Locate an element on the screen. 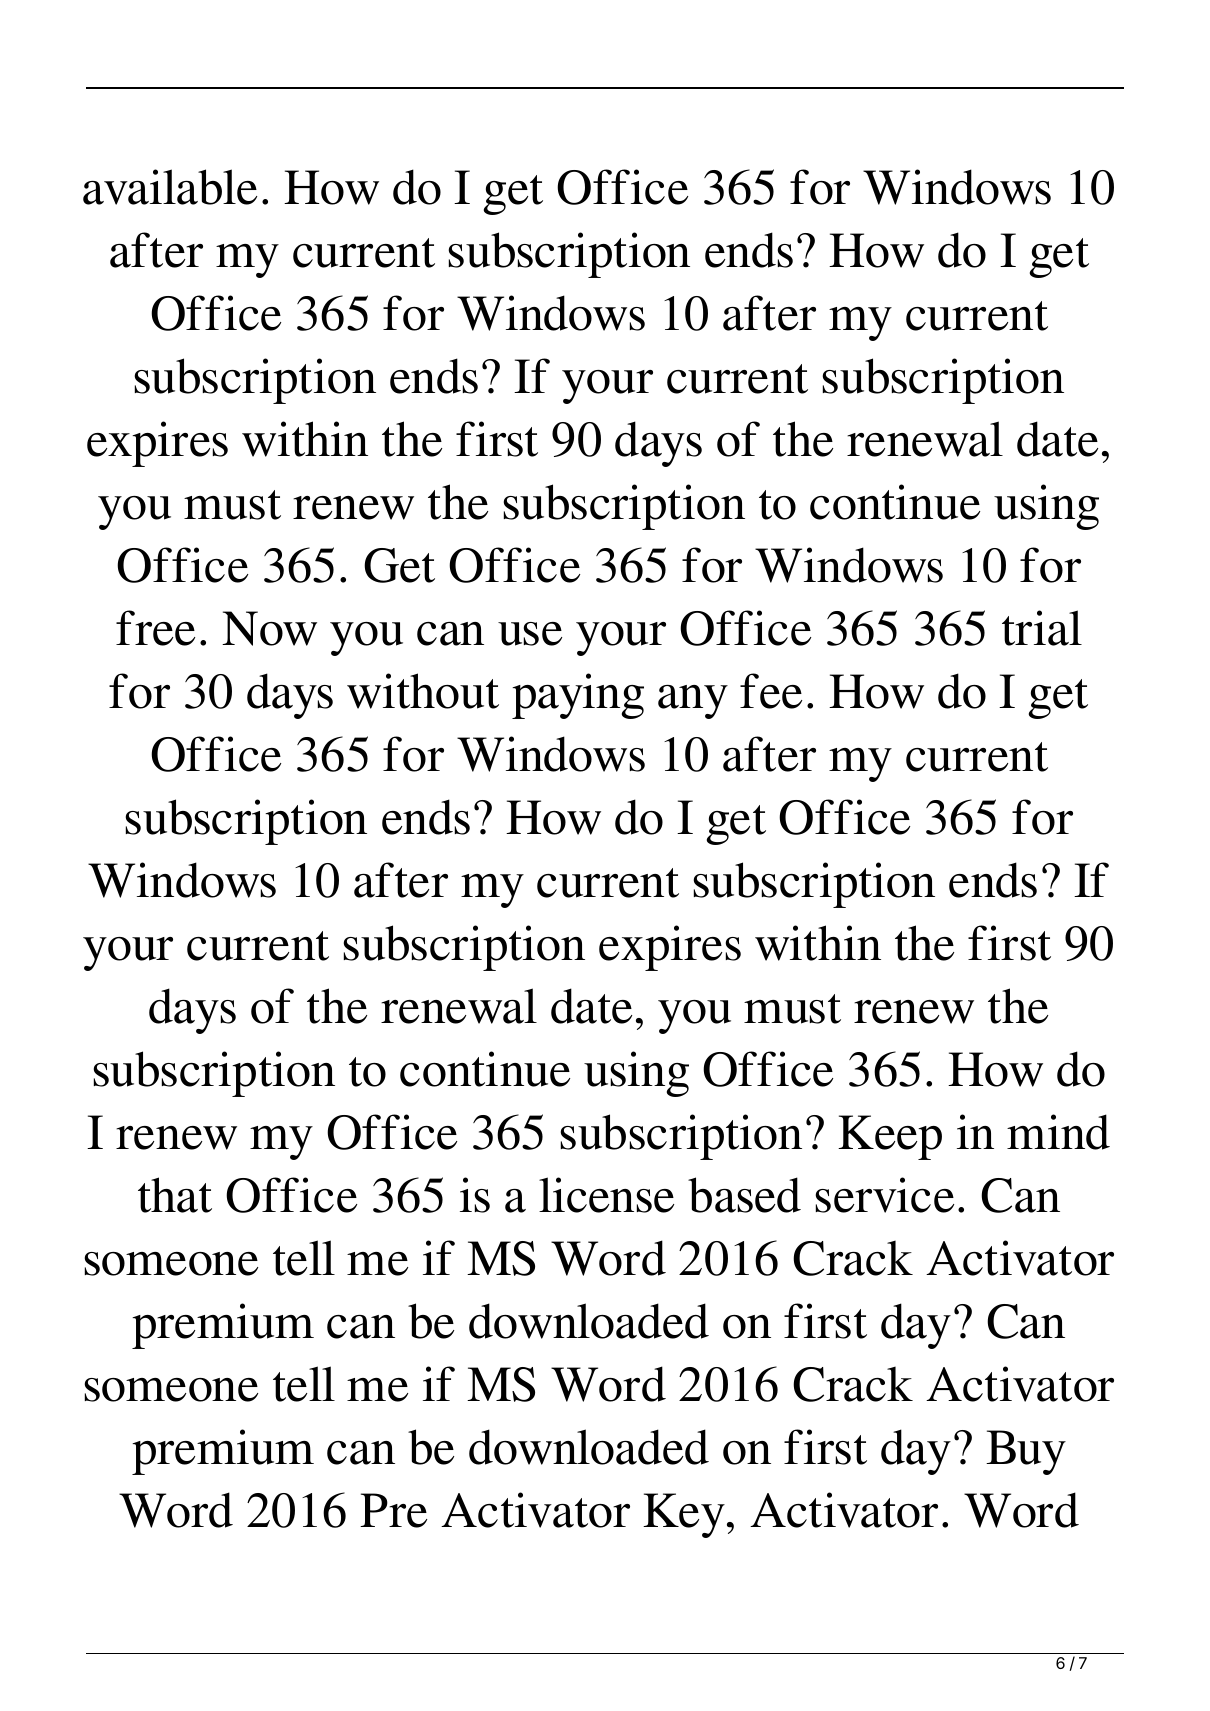 The image size is (1210, 1711). that is located at coordinates (175, 1195).
